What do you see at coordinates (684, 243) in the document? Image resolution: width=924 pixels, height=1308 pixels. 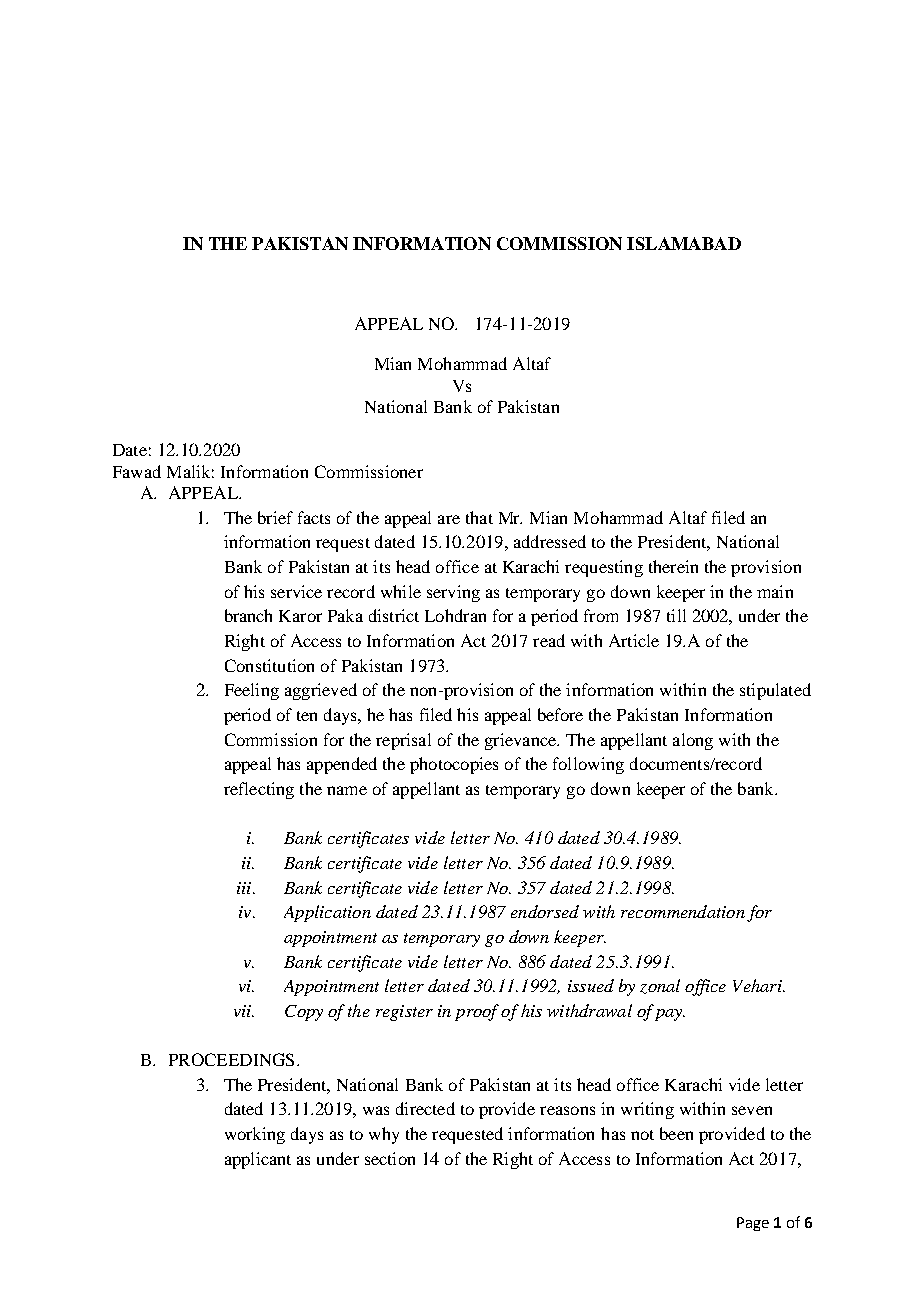 I see `ISLAMABAD` at bounding box center [684, 243].
